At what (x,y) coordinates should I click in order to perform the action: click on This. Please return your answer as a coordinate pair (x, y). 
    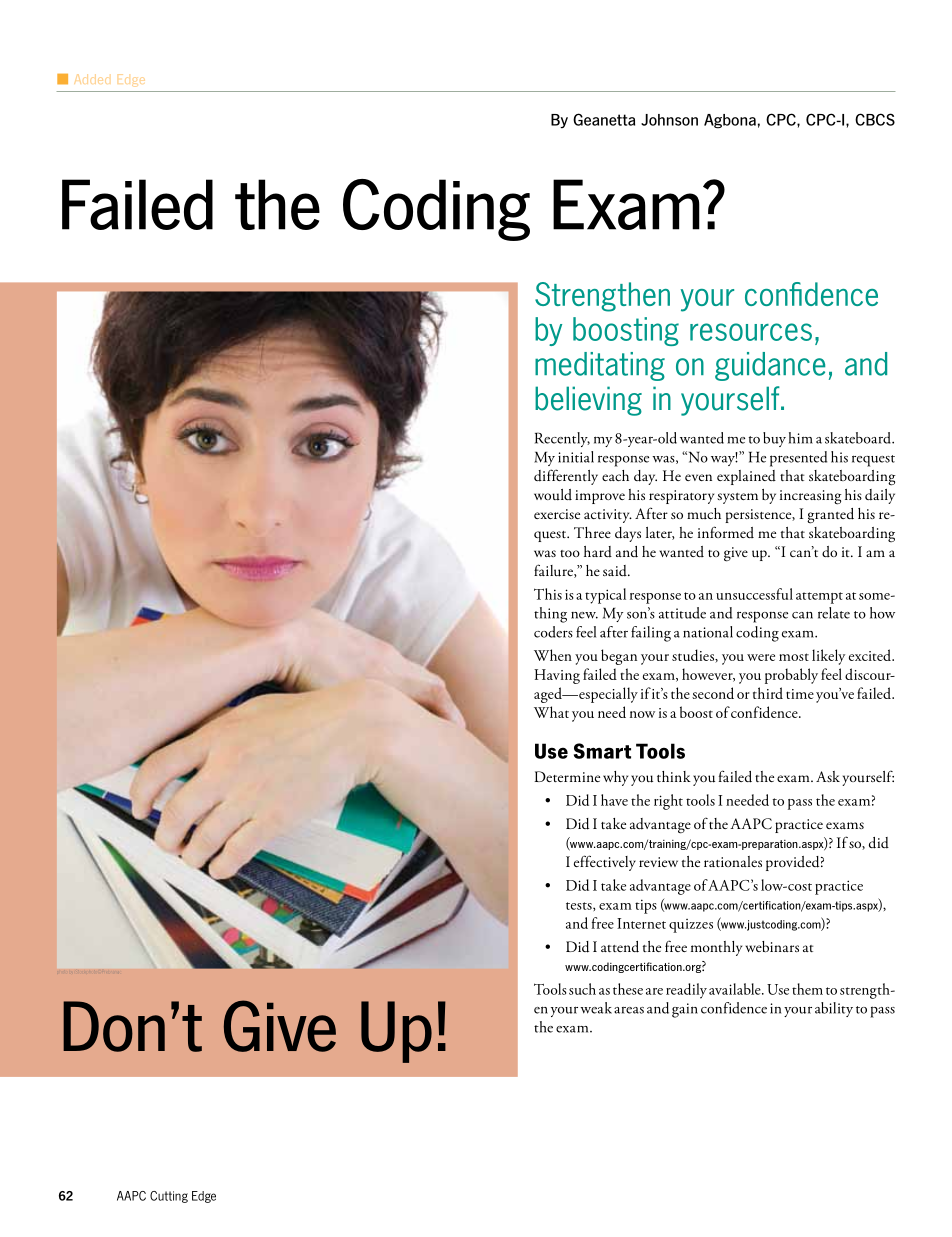
    Looking at the image, I should click on (548, 594).
